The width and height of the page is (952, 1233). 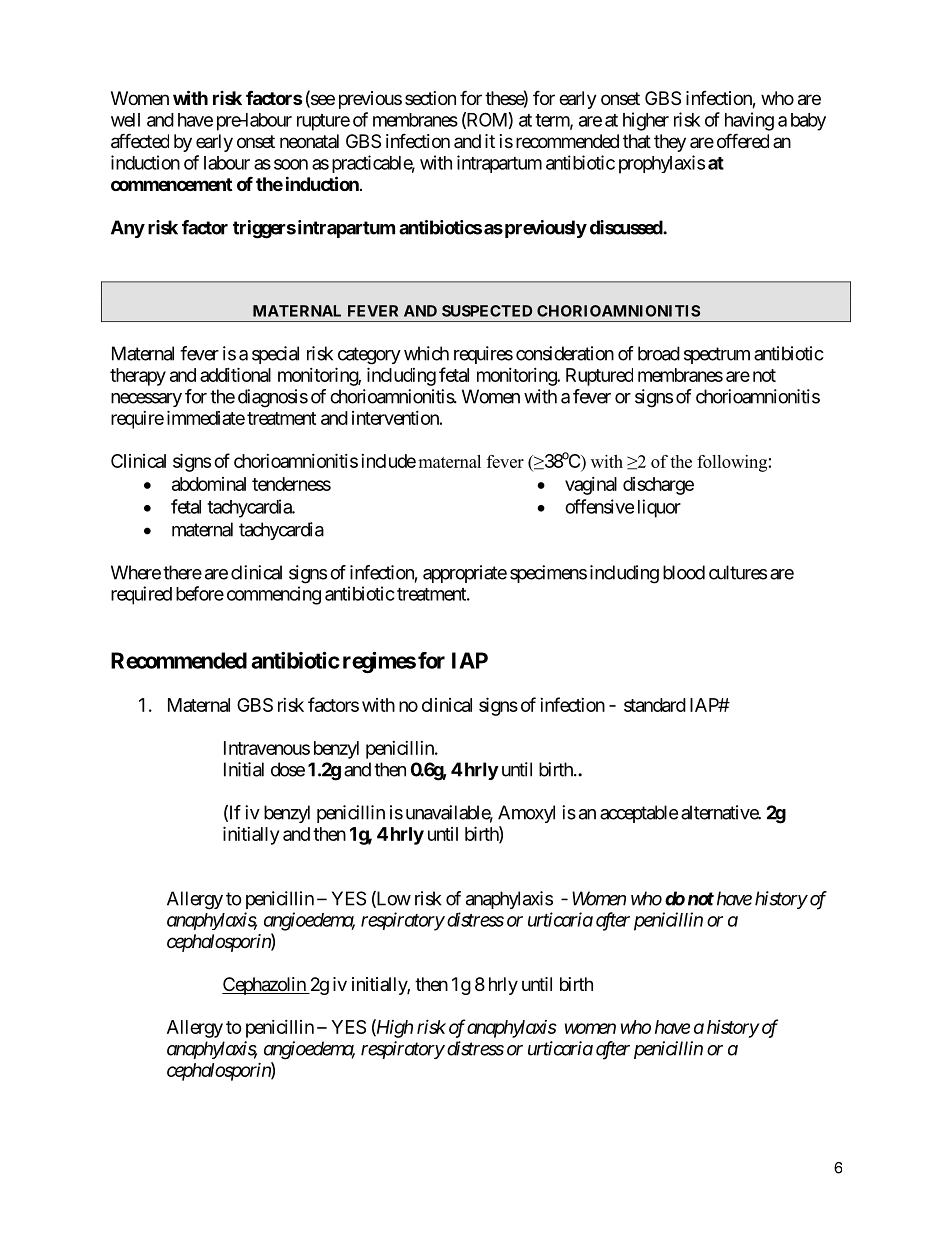 What do you see at coordinates (200, 593) in the page?
I see `before` at bounding box center [200, 593].
